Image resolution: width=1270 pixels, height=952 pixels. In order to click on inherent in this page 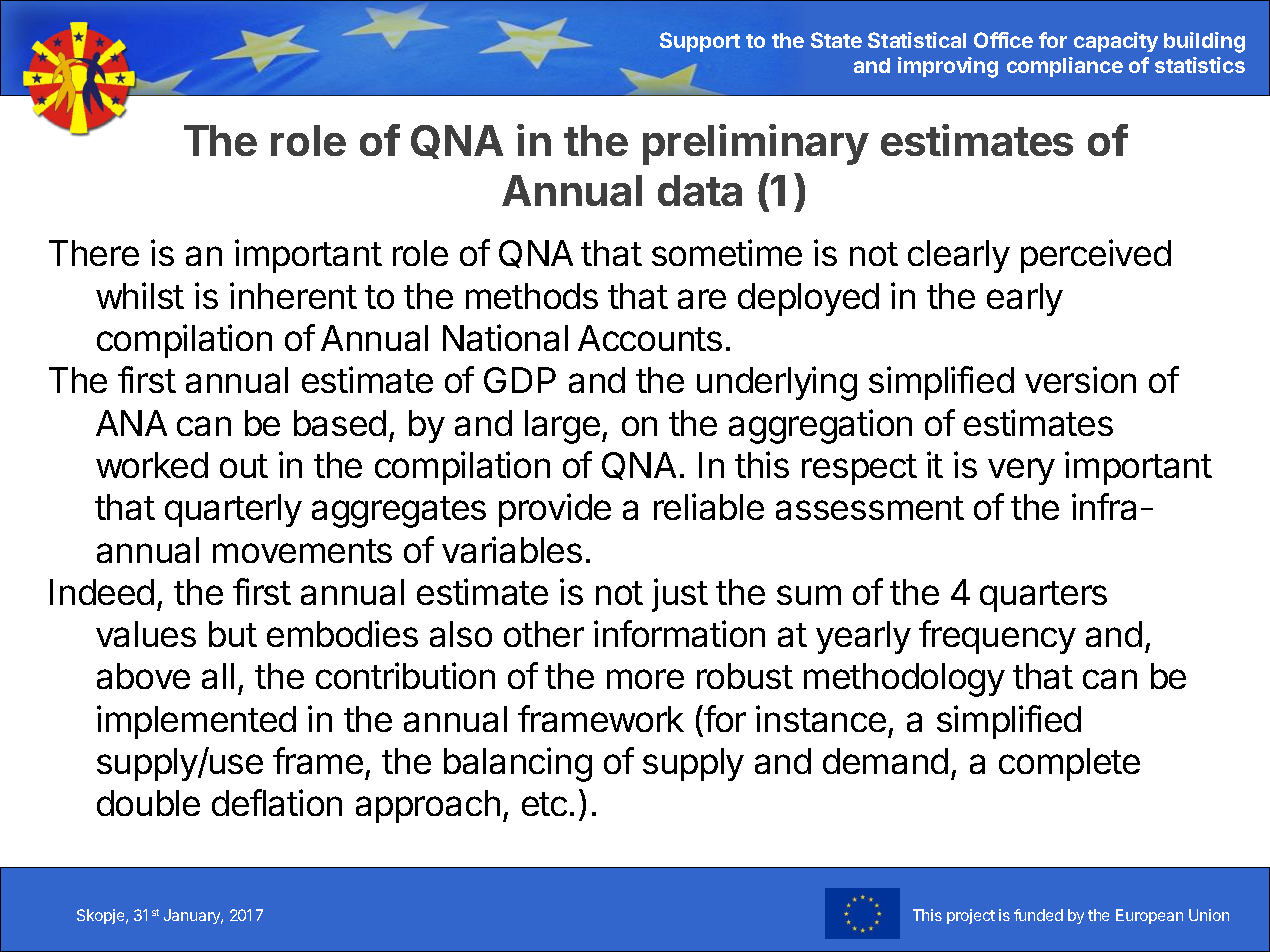, I will do `click(293, 295)`.
